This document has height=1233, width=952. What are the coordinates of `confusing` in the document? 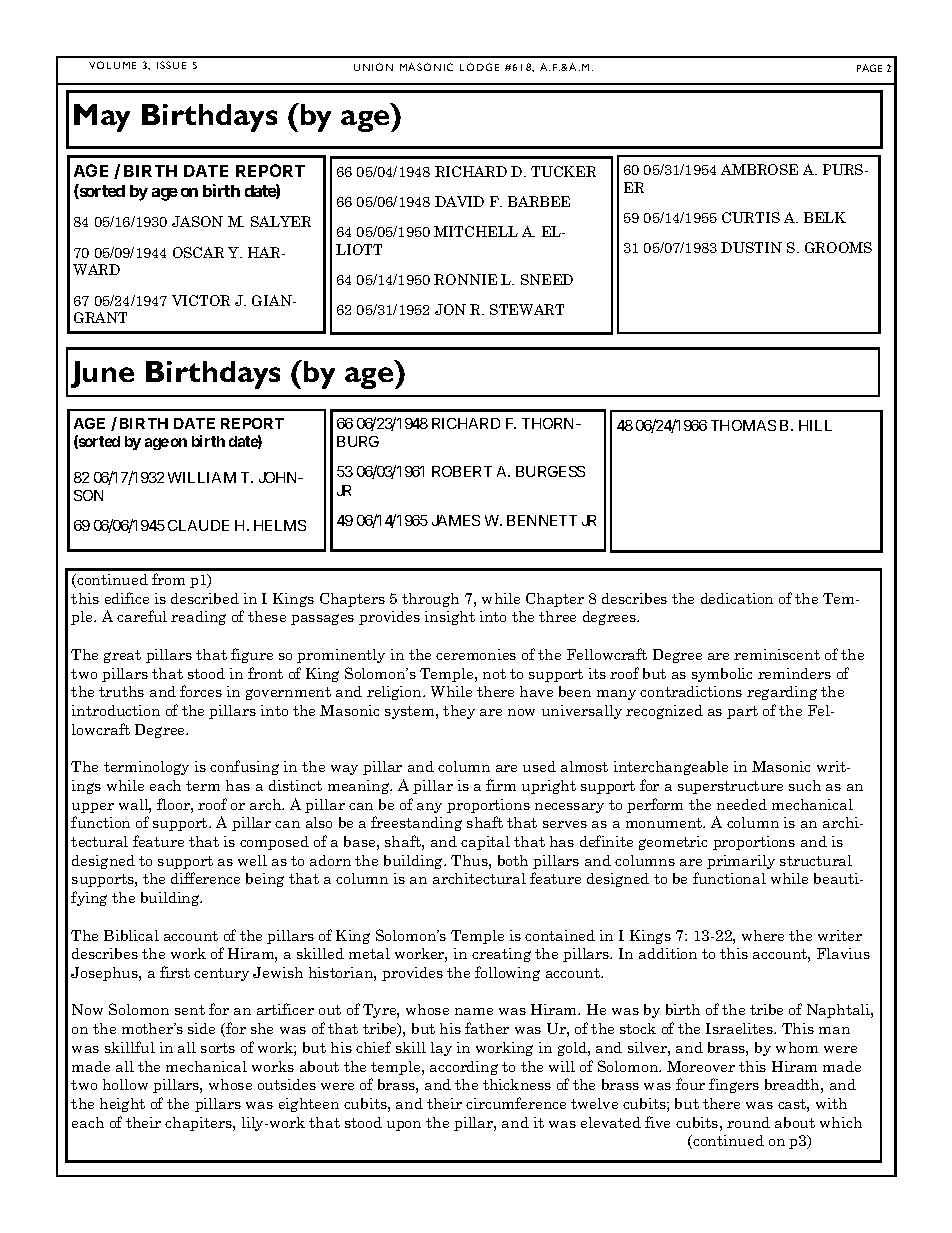 It's located at (244, 767).
